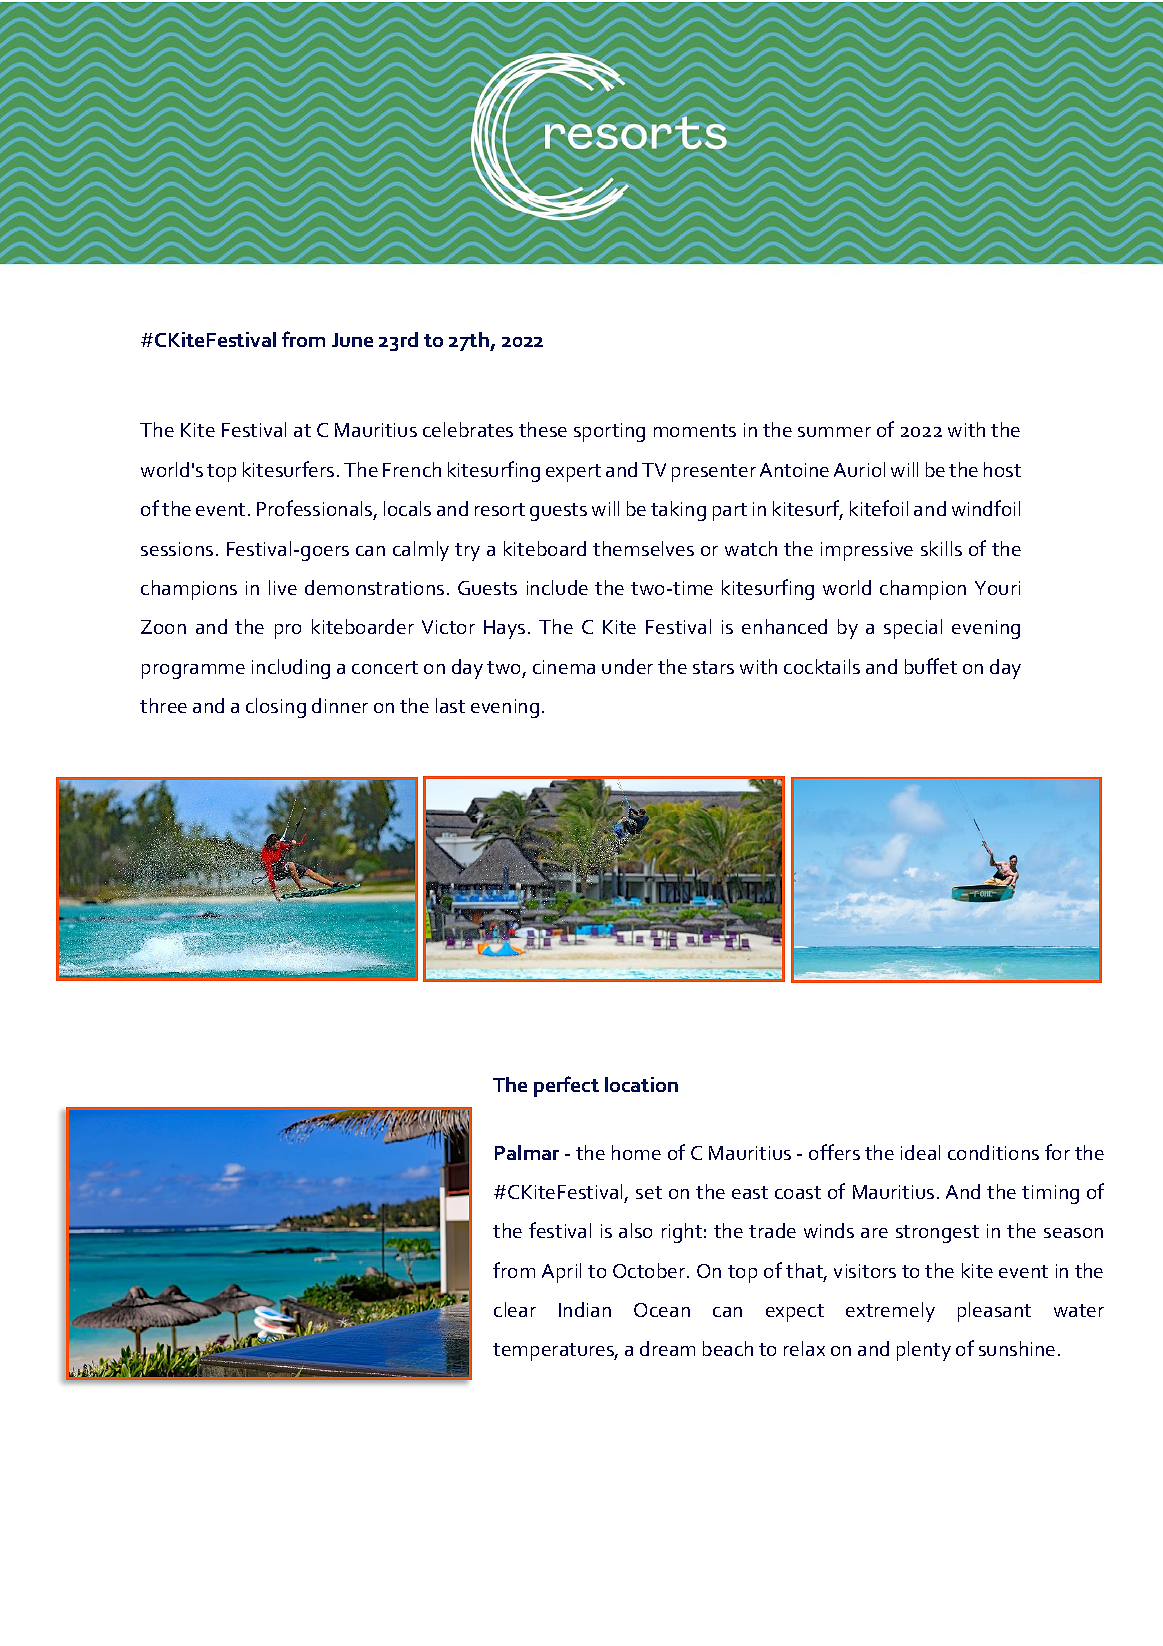 This screenshot has height=1646, width=1163. I want to click on clear, so click(515, 1309).
